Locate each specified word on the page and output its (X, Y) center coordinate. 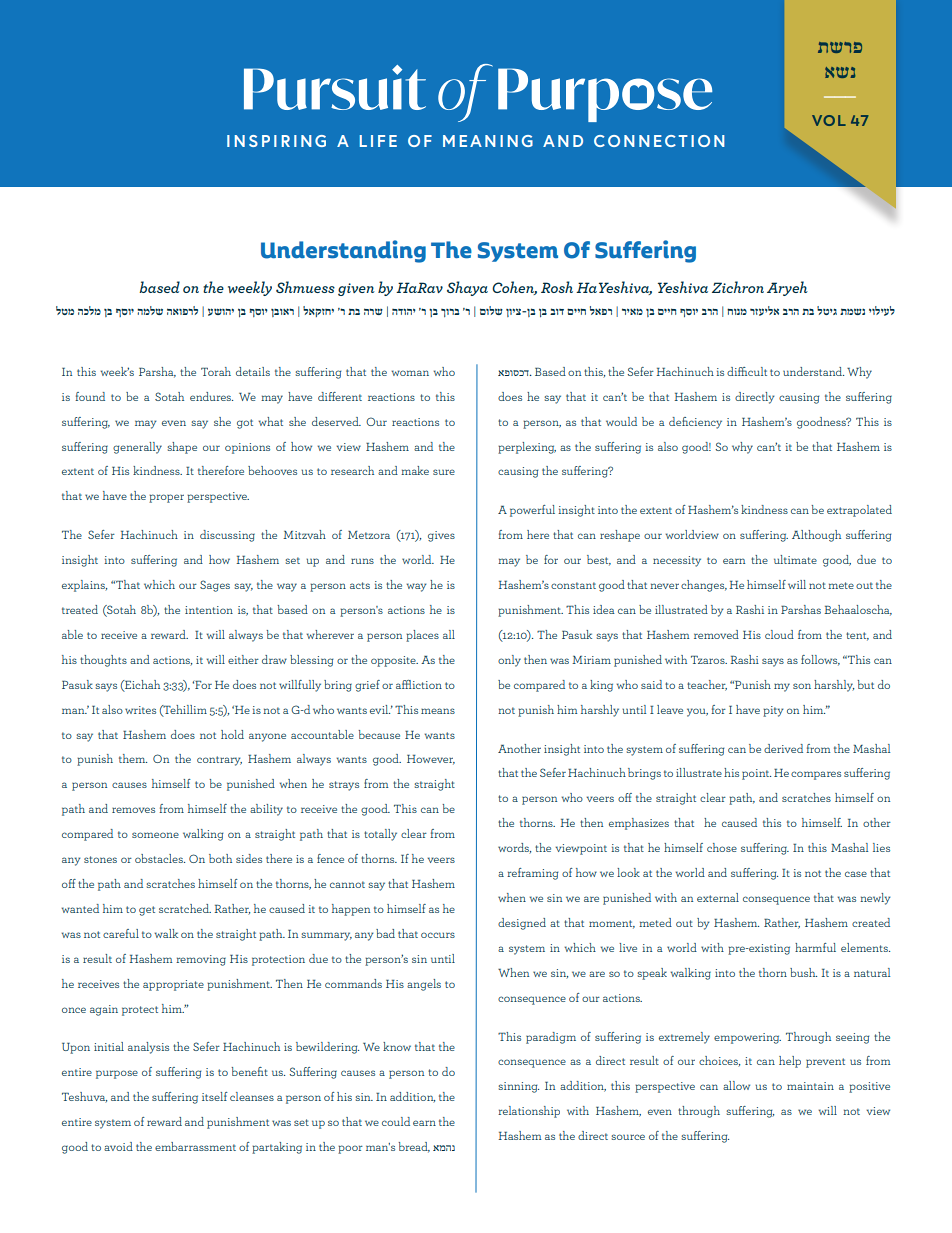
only (509, 661)
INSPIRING (276, 141)
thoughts (103, 661)
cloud (779, 634)
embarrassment (195, 1146)
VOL (829, 120)
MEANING (488, 141)
